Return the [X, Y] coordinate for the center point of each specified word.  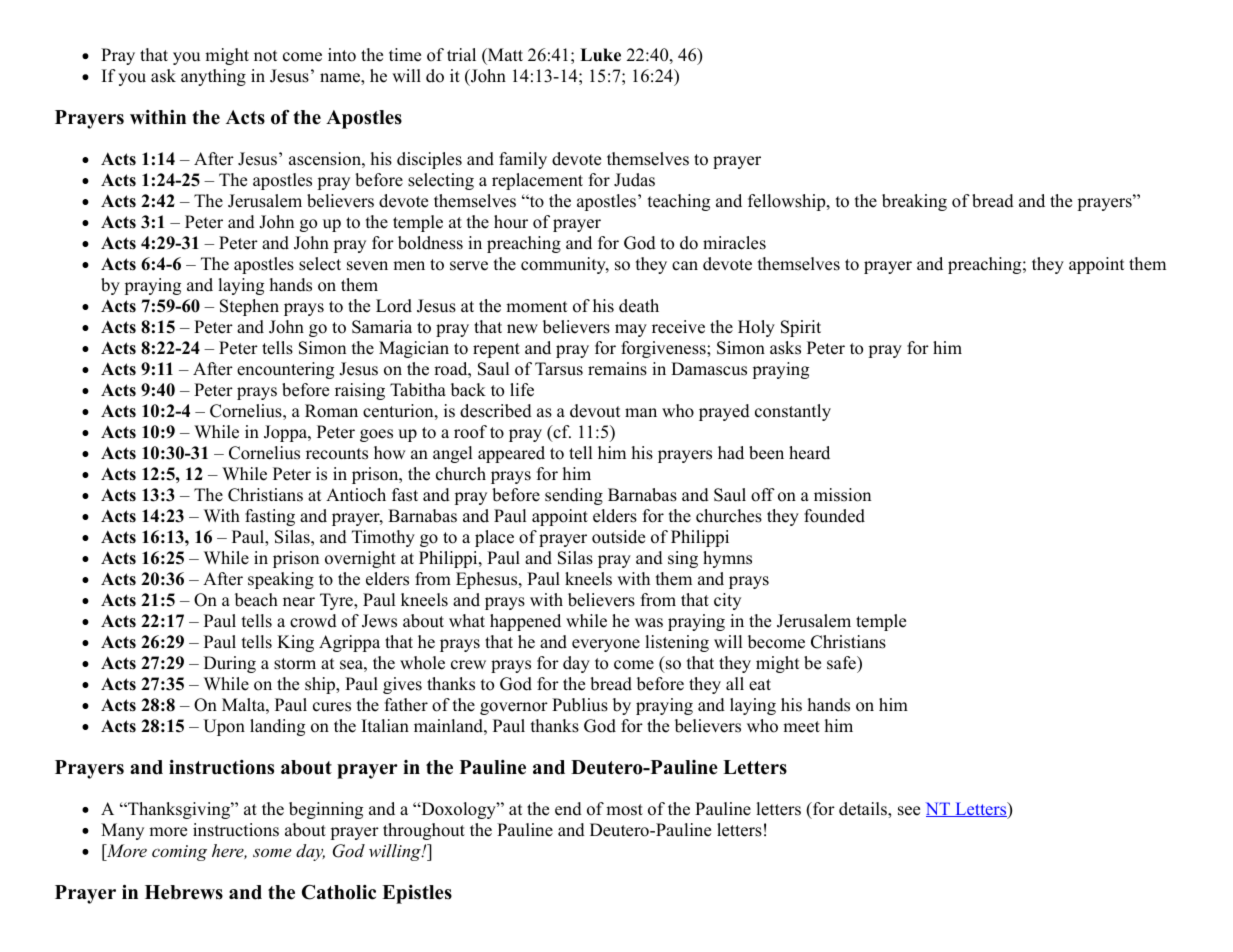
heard [809, 453]
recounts [337, 454]
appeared [511, 454]
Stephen [249, 307]
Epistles [417, 894]
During [230, 664]
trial [461, 54]
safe [842, 663]
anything [213, 77]
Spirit [801, 328]
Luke [600, 55]
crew [468, 665]
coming [179, 853]
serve [469, 266]
